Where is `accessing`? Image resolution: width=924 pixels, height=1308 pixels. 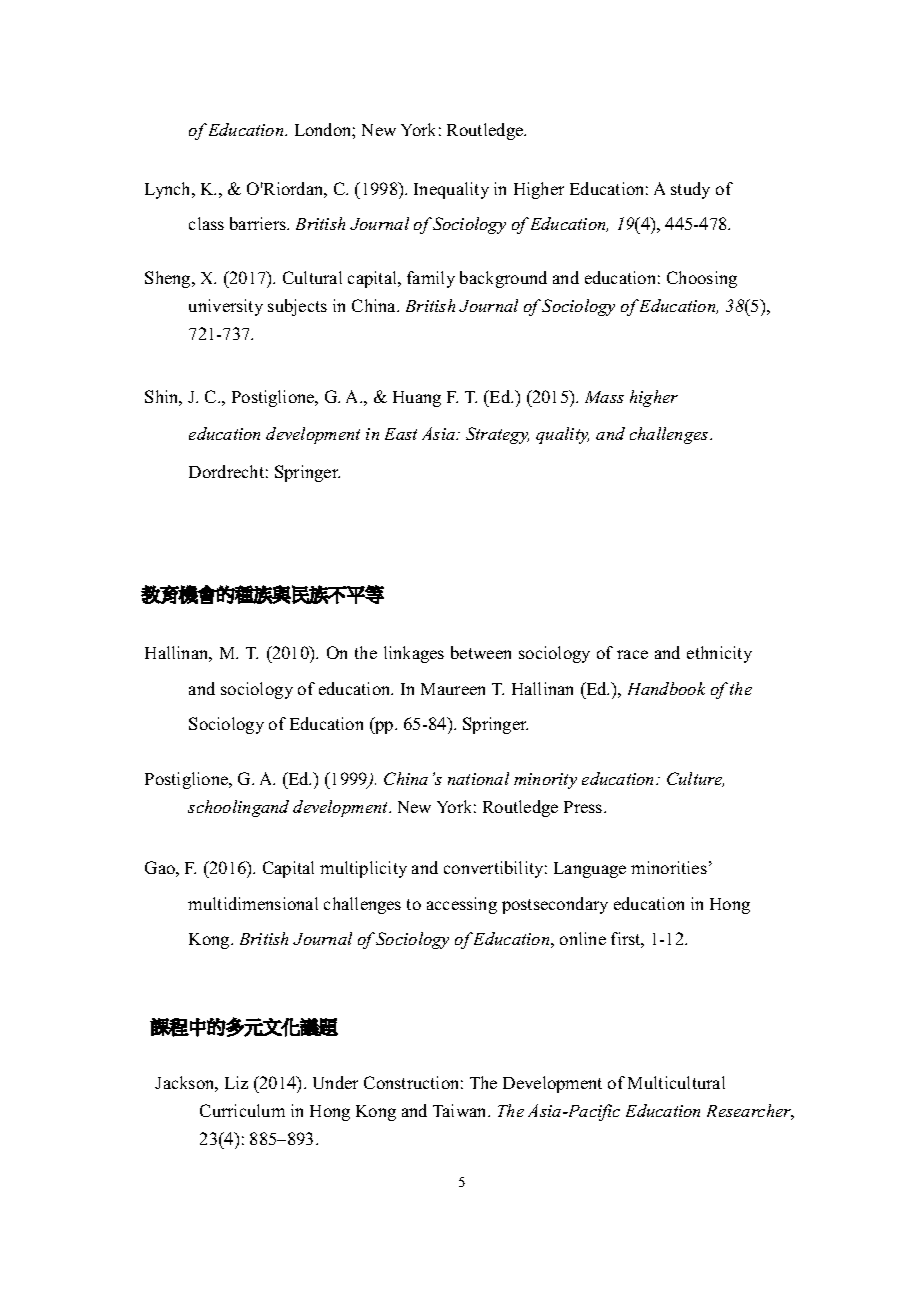 accessing is located at coordinates (462, 905).
